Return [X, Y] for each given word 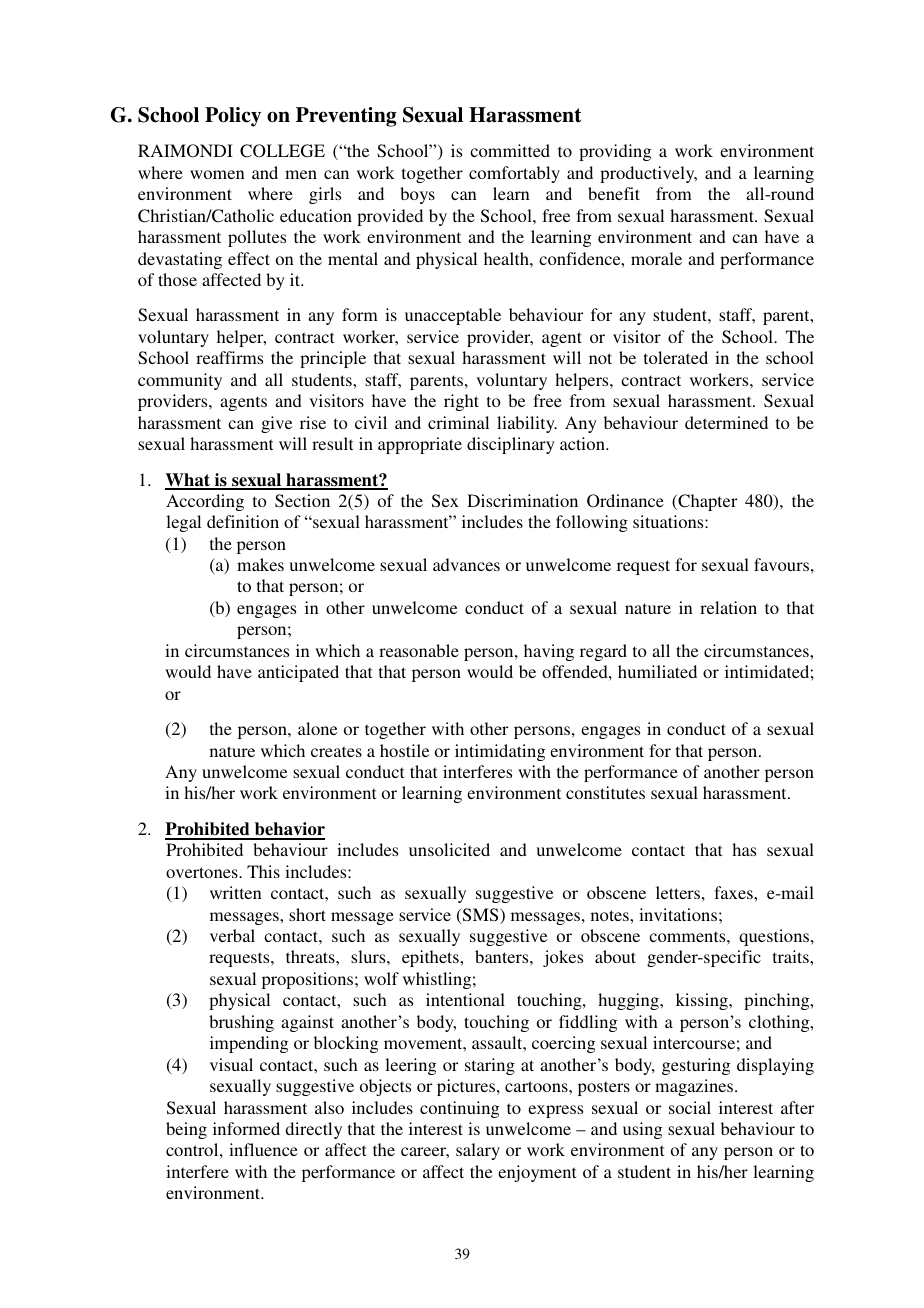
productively [648, 174]
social [690, 1107]
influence [263, 1149]
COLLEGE [282, 151]
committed [510, 150]
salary [478, 1151]
